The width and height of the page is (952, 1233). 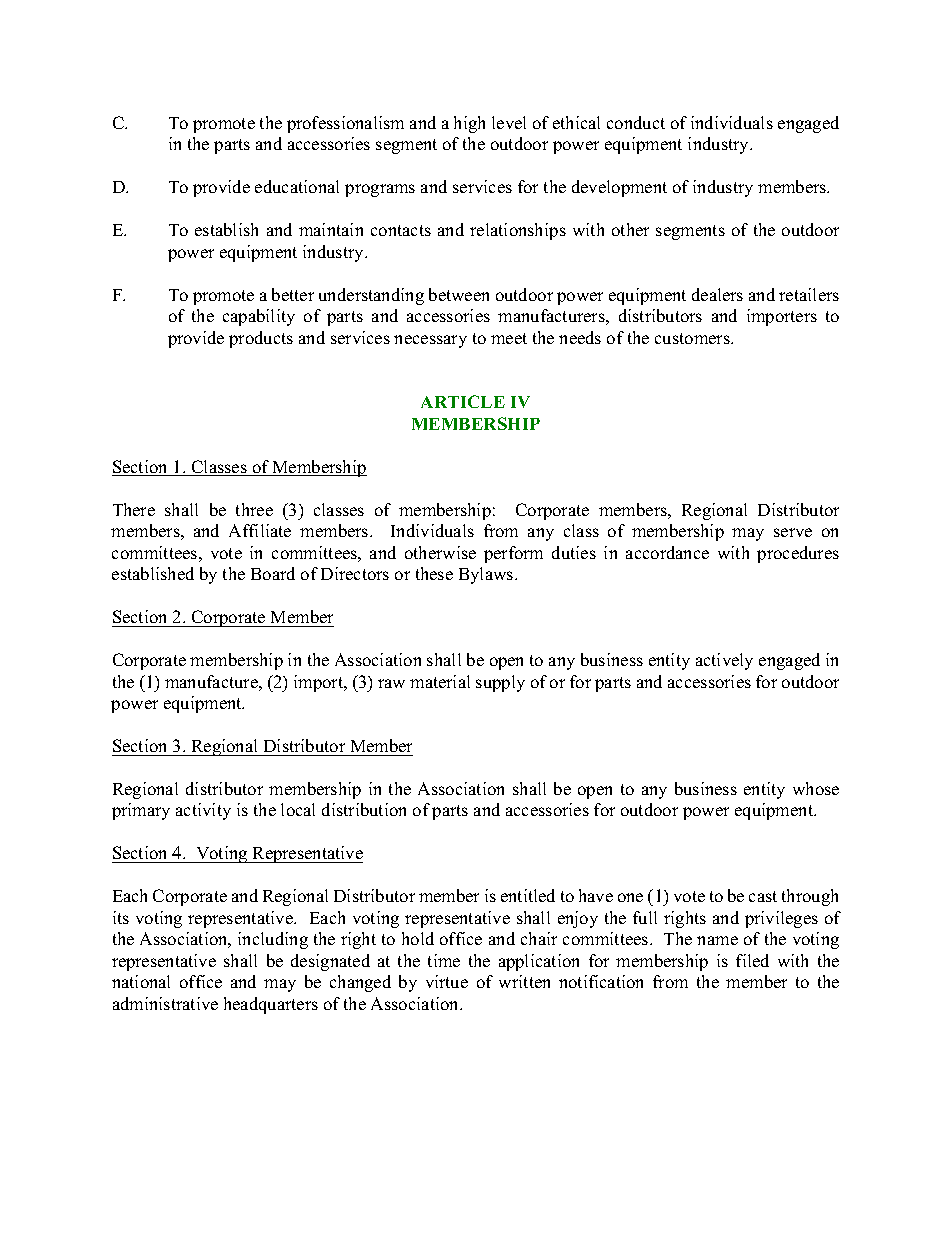 What do you see at coordinates (752, 960) in the page?
I see `filed` at bounding box center [752, 960].
